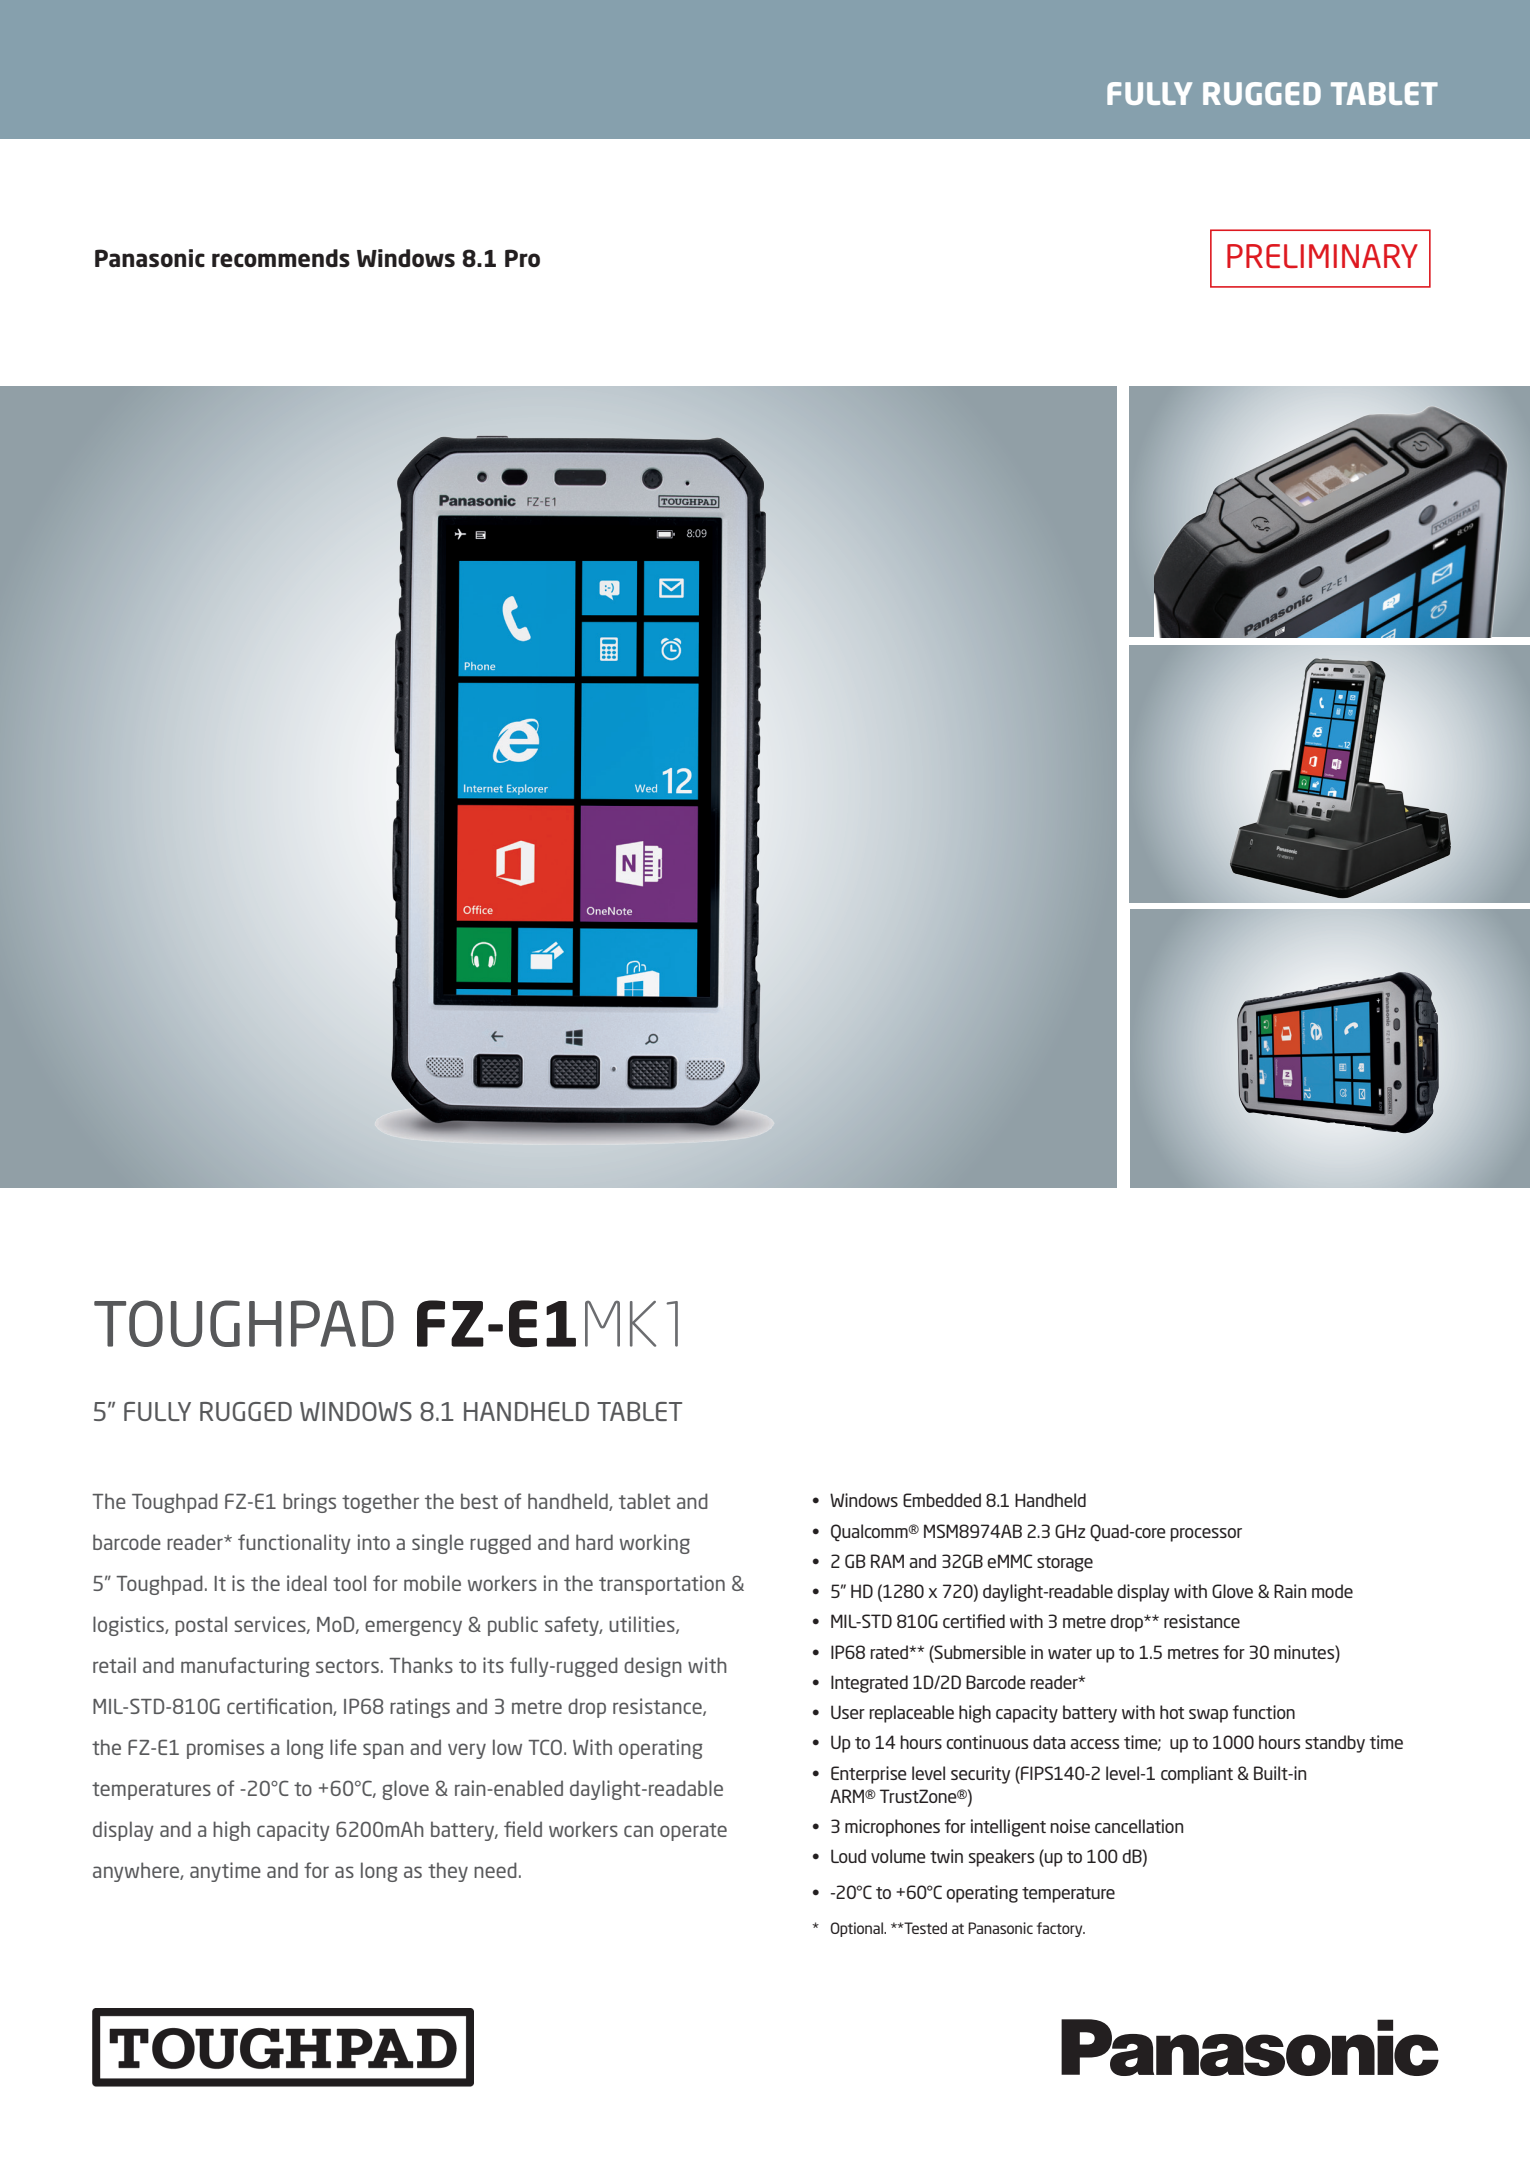 The width and height of the screenshot is (1530, 2159). What do you see at coordinates (281, 258) in the screenshot?
I see `recommends` at bounding box center [281, 258].
